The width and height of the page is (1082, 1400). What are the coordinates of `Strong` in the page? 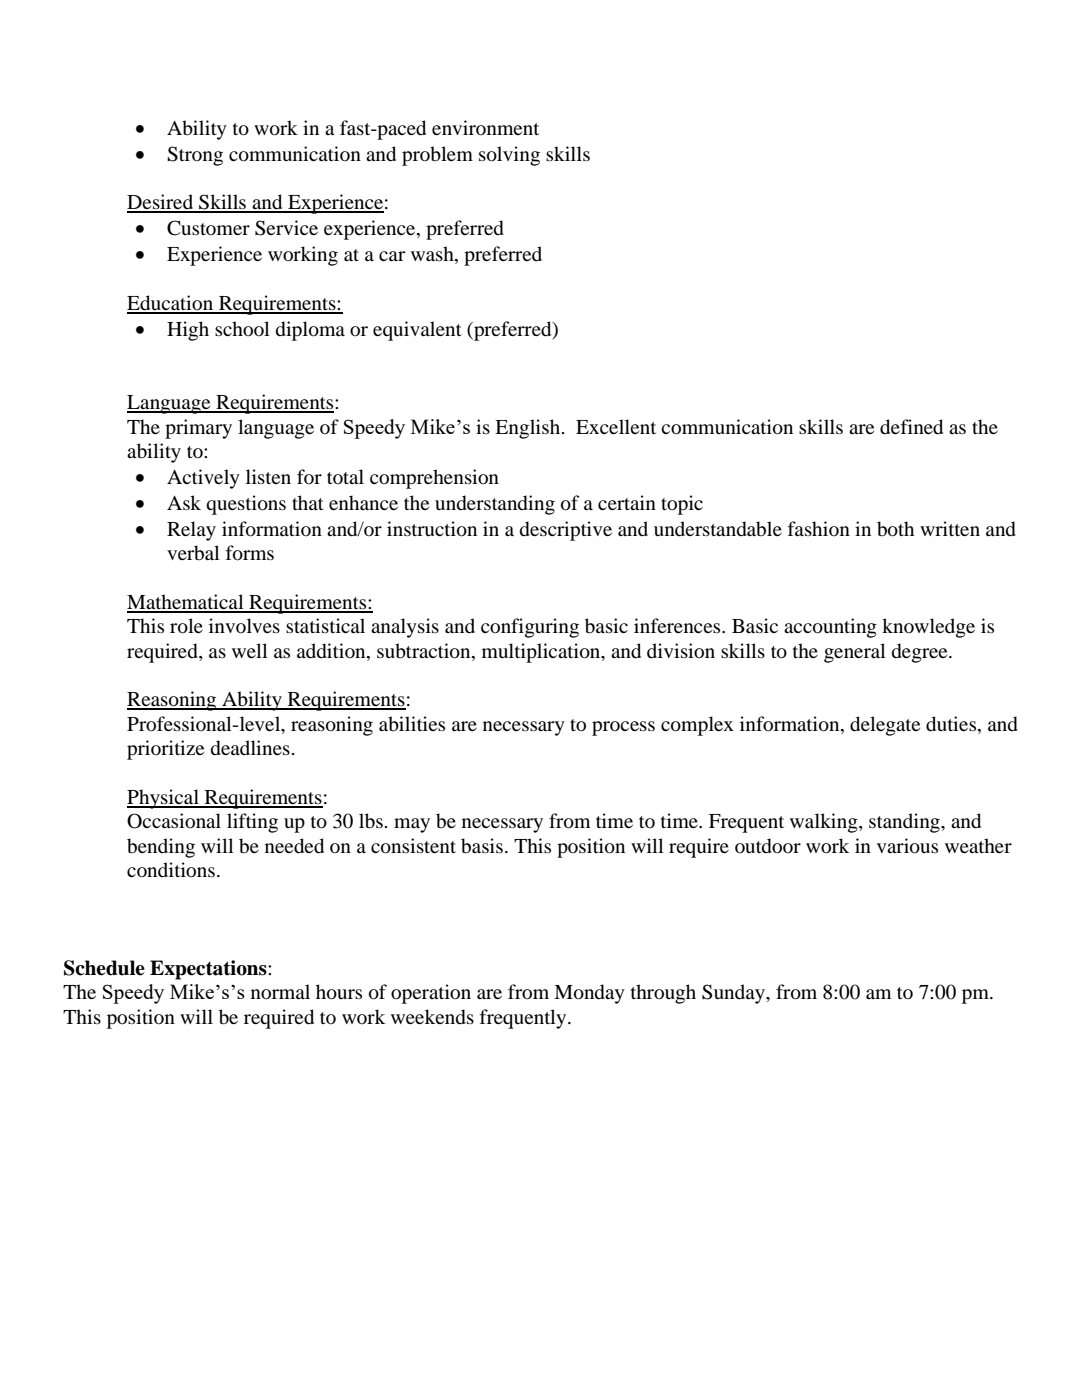 It's located at (195, 156).
